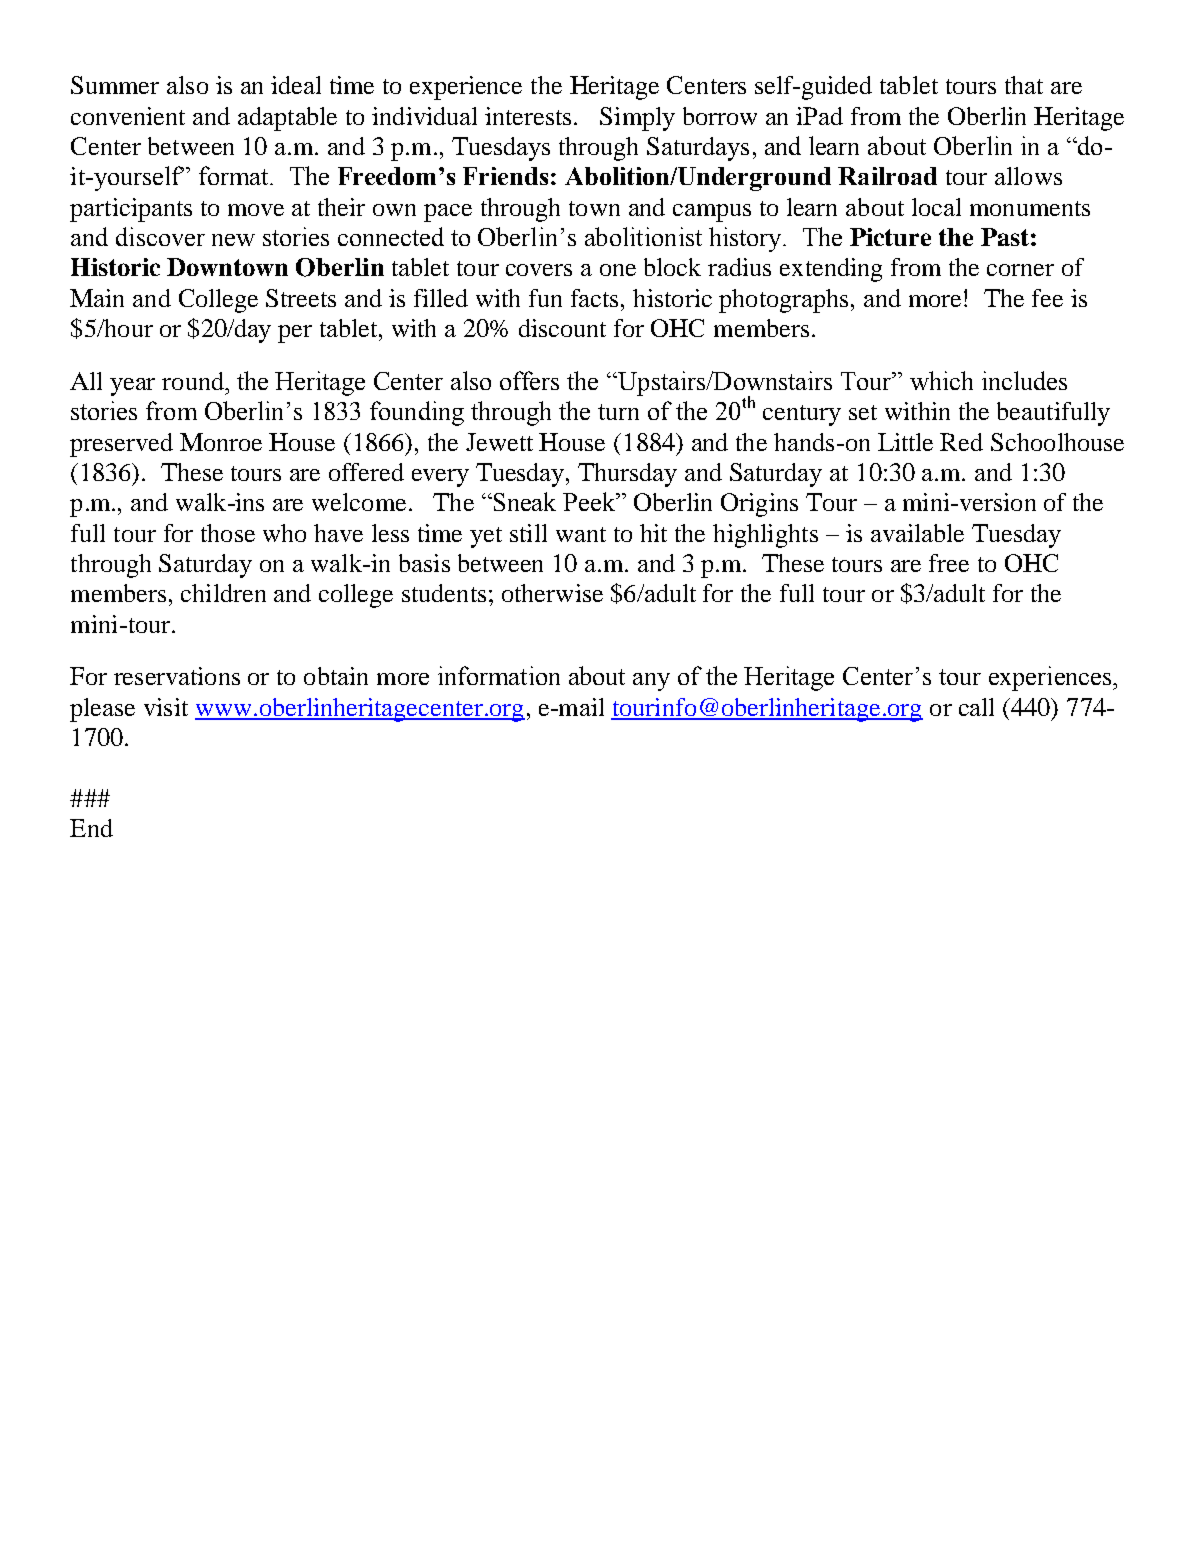  Describe the element at coordinates (1024, 85) in the screenshot. I see `that` at that location.
